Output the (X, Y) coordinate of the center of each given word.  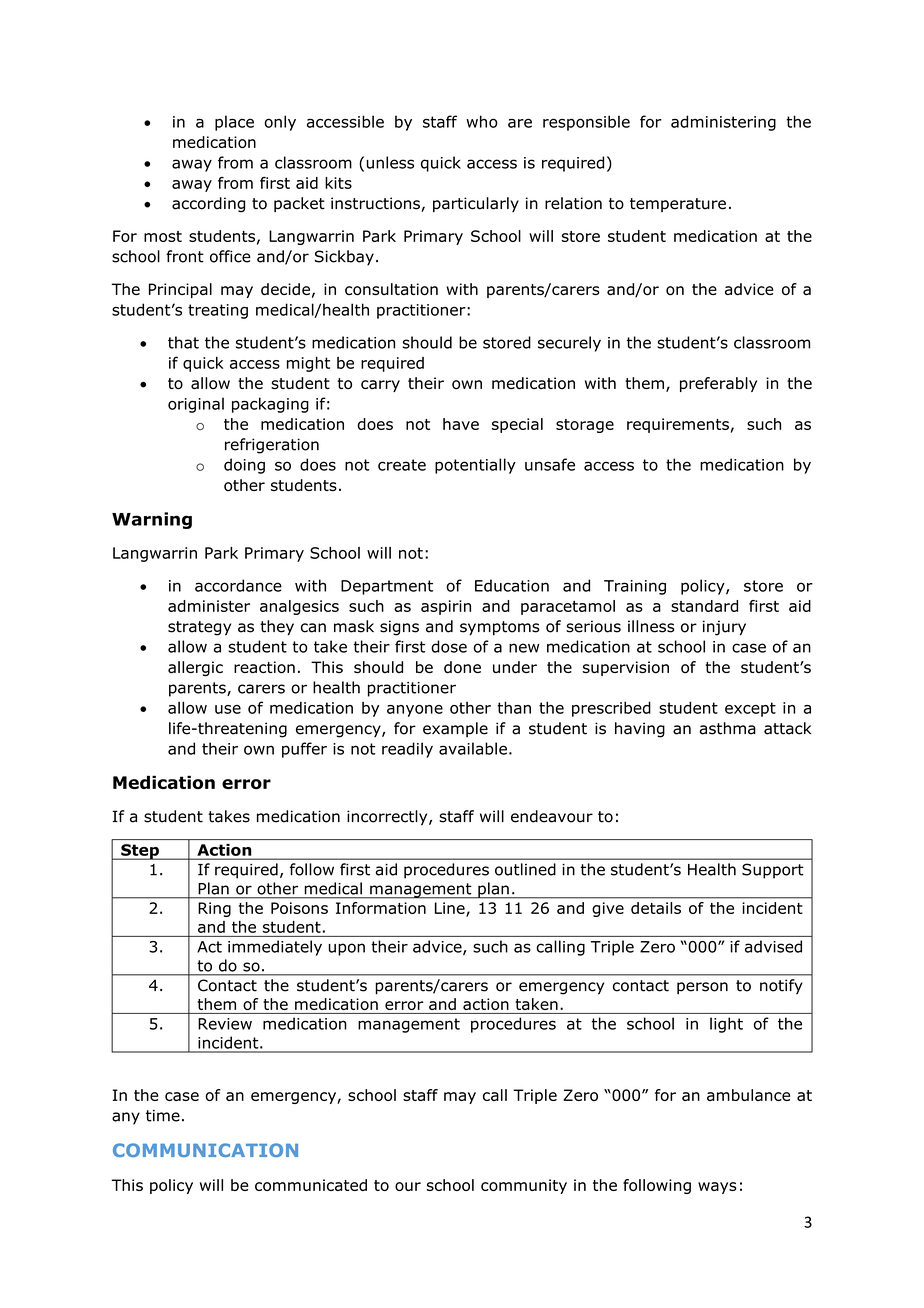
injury (724, 628)
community (524, 1186)
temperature (678, 205)
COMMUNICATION (205, 1150)
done (462, 667)
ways (717, 1188)
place (234, 123)
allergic (195, 668)
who (482, 121)
